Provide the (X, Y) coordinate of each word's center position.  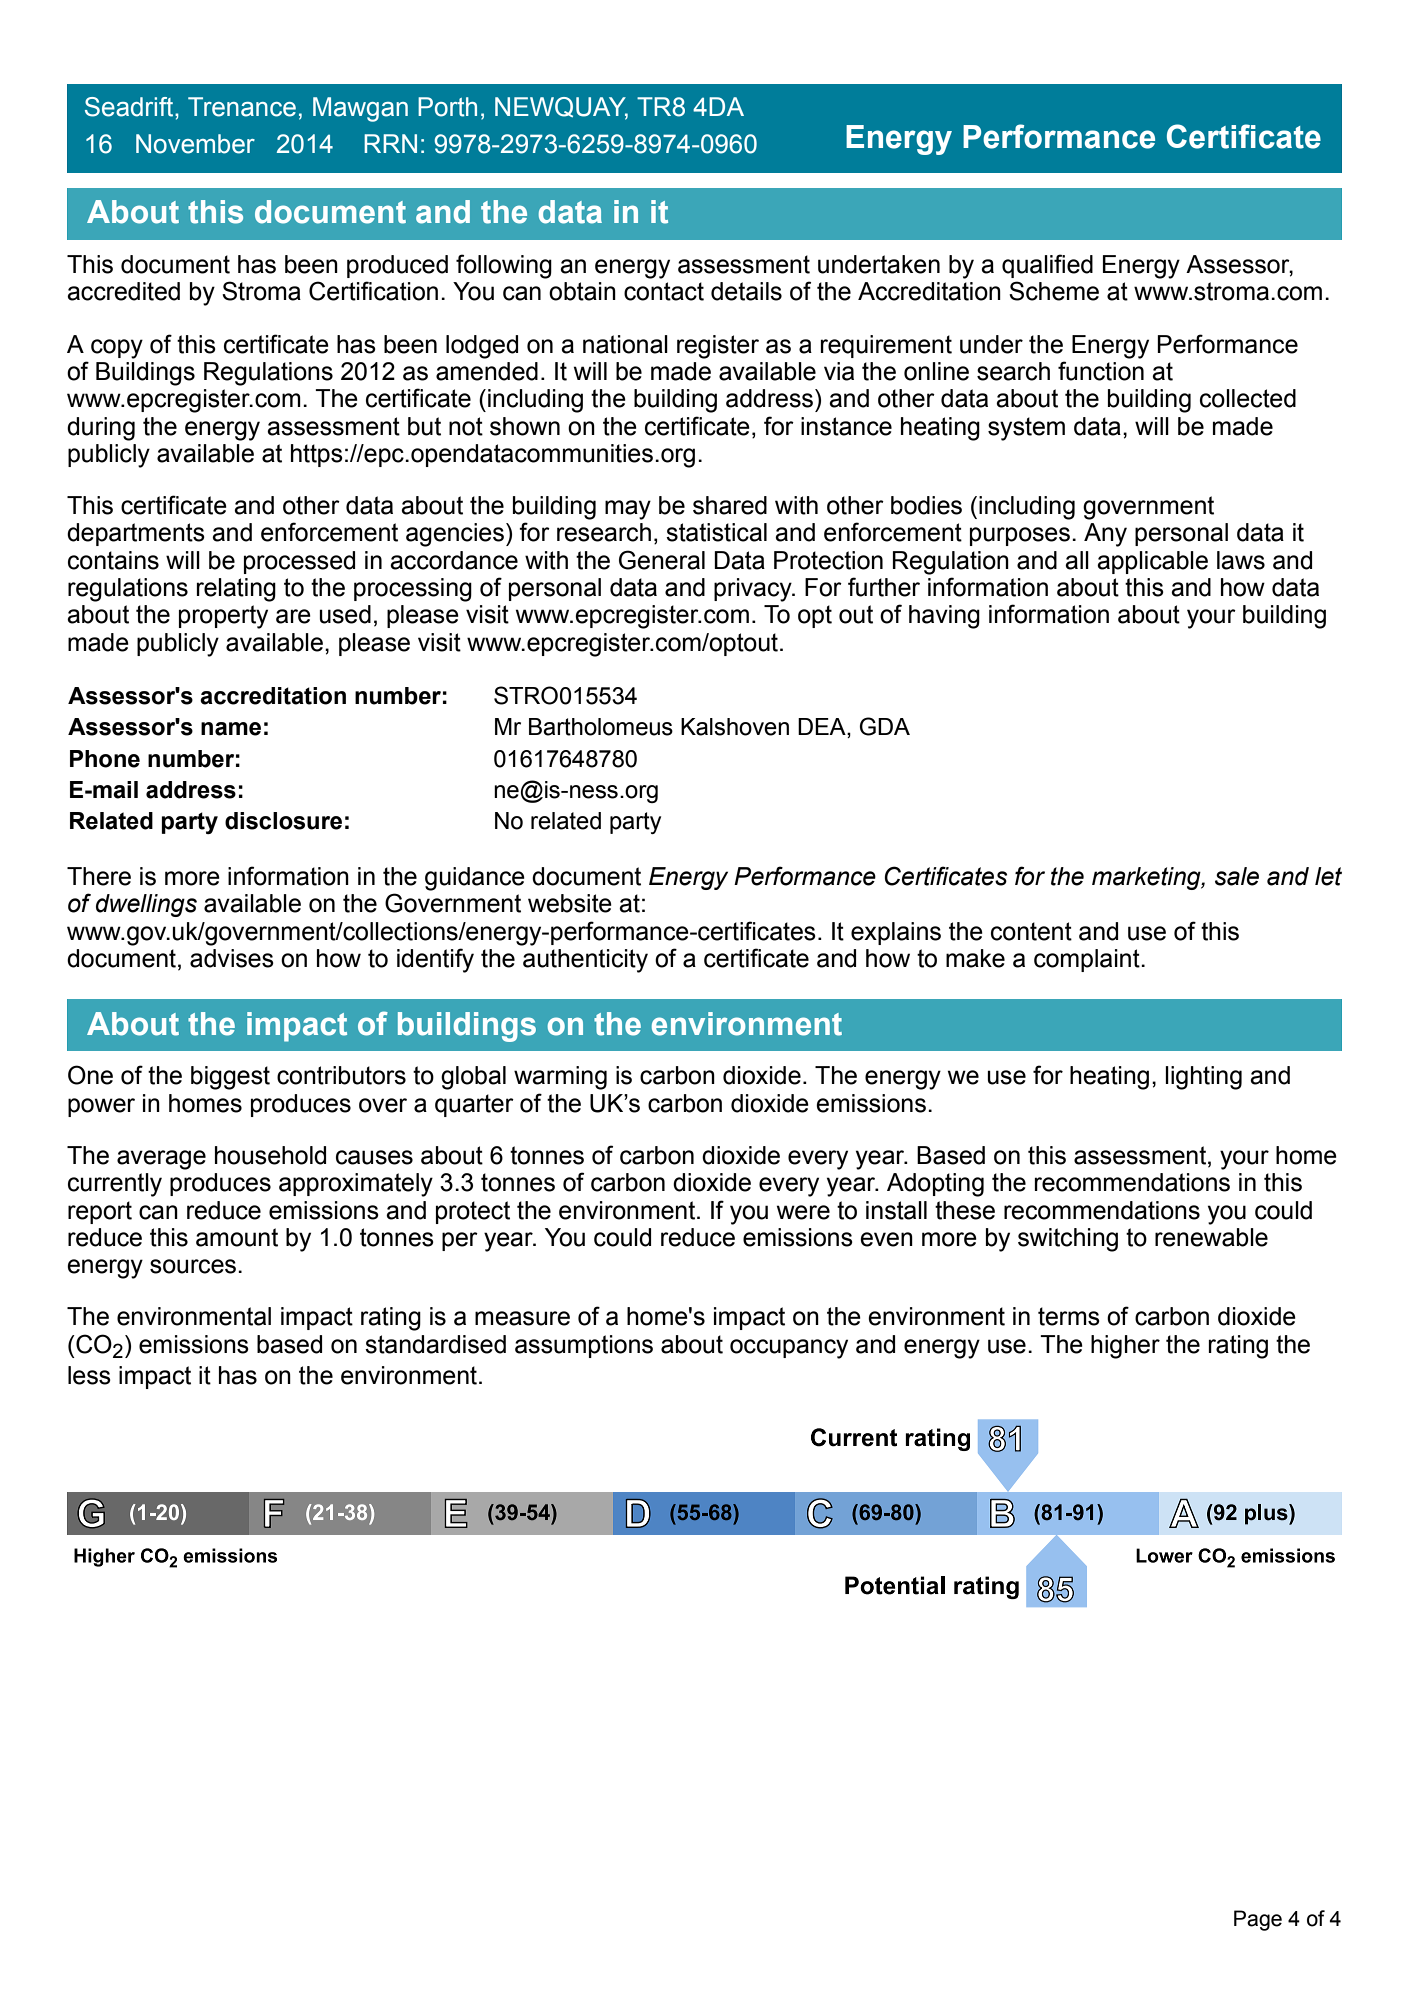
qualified (1047, 266)
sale (1237, 876)
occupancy (789, 1349)
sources (193, 1266)
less (89, 1375)
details (746, 291)
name (231, 729)
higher (1125, 1347)
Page (1258, 1920)
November (195, 144)
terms (1069, 1316)
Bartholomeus (601, 727)
